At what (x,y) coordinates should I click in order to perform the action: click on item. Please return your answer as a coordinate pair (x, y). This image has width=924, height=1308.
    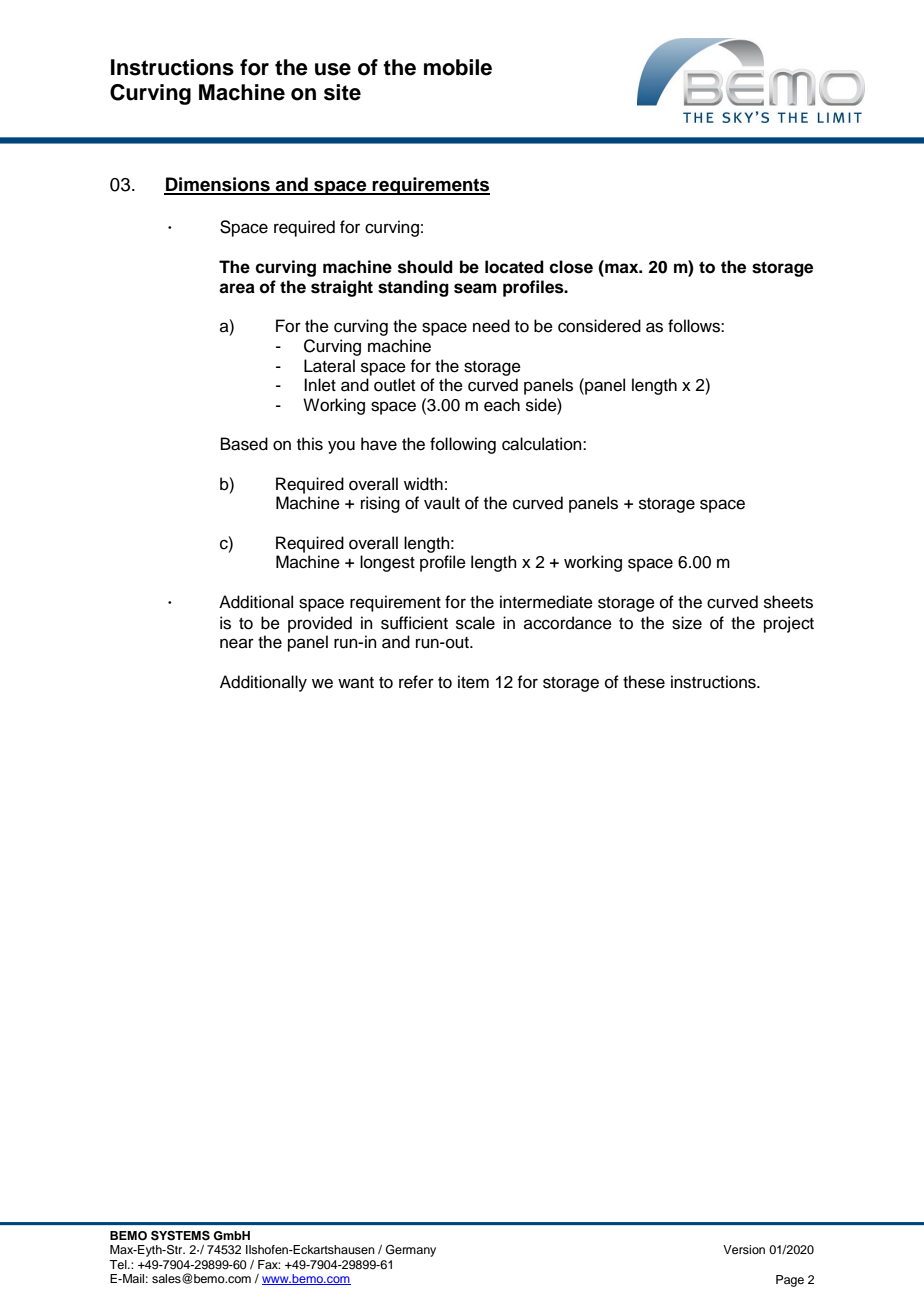
    Looking at the image, I should click on (473, 682).
